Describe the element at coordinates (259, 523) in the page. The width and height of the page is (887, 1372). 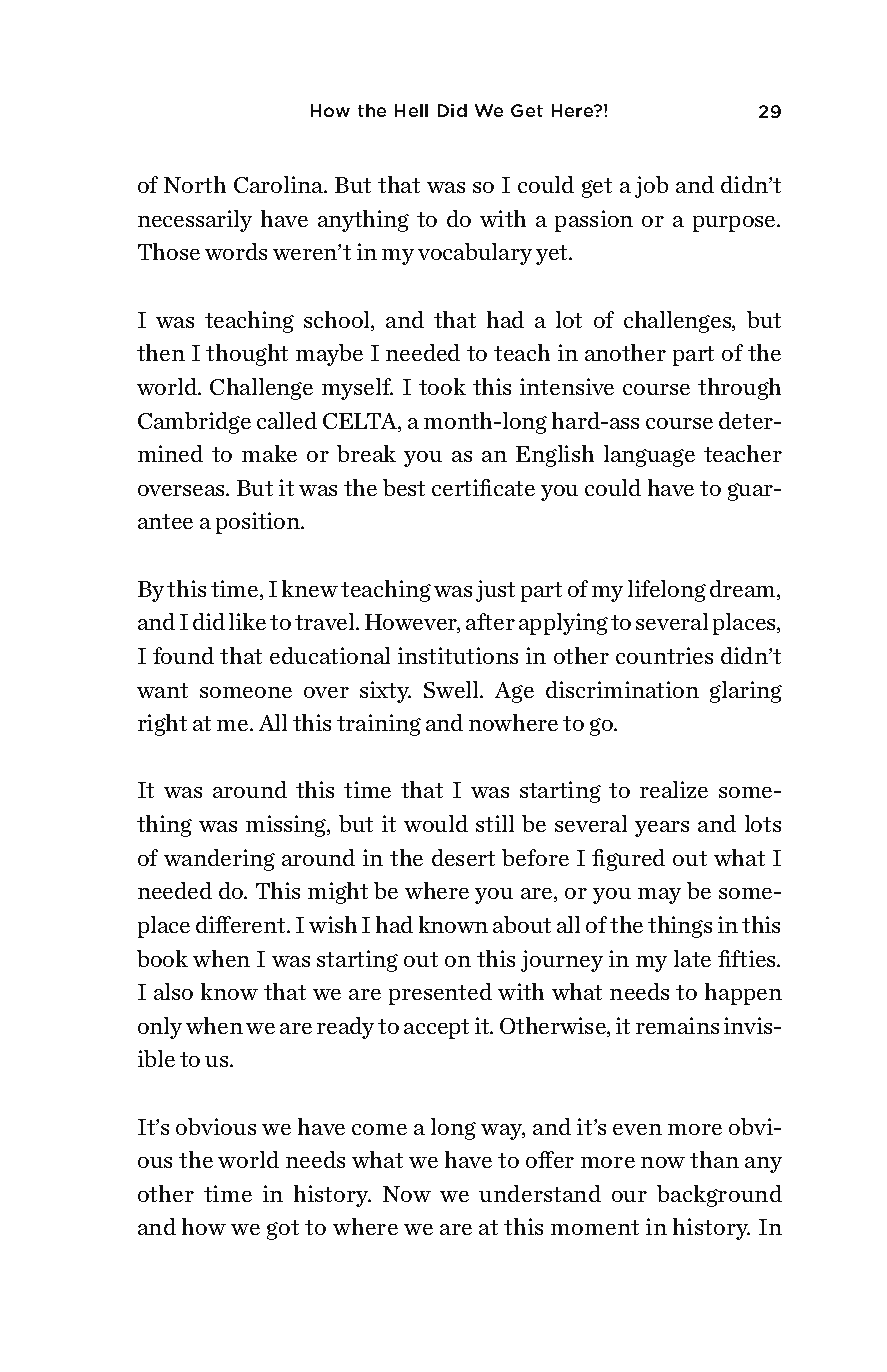
I see `position` at that location.
